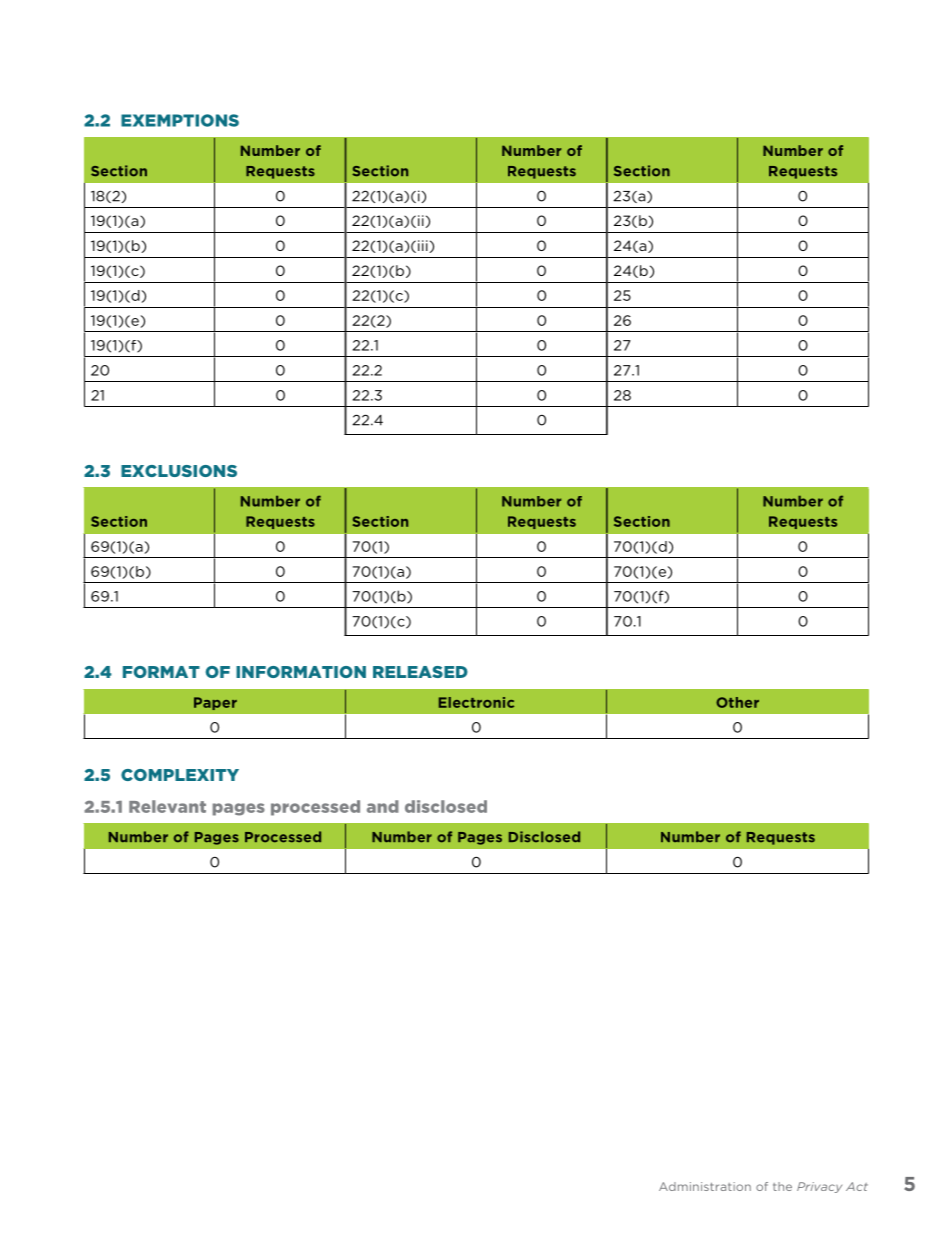  I want to click on RELEASED, so click(420, 672).
